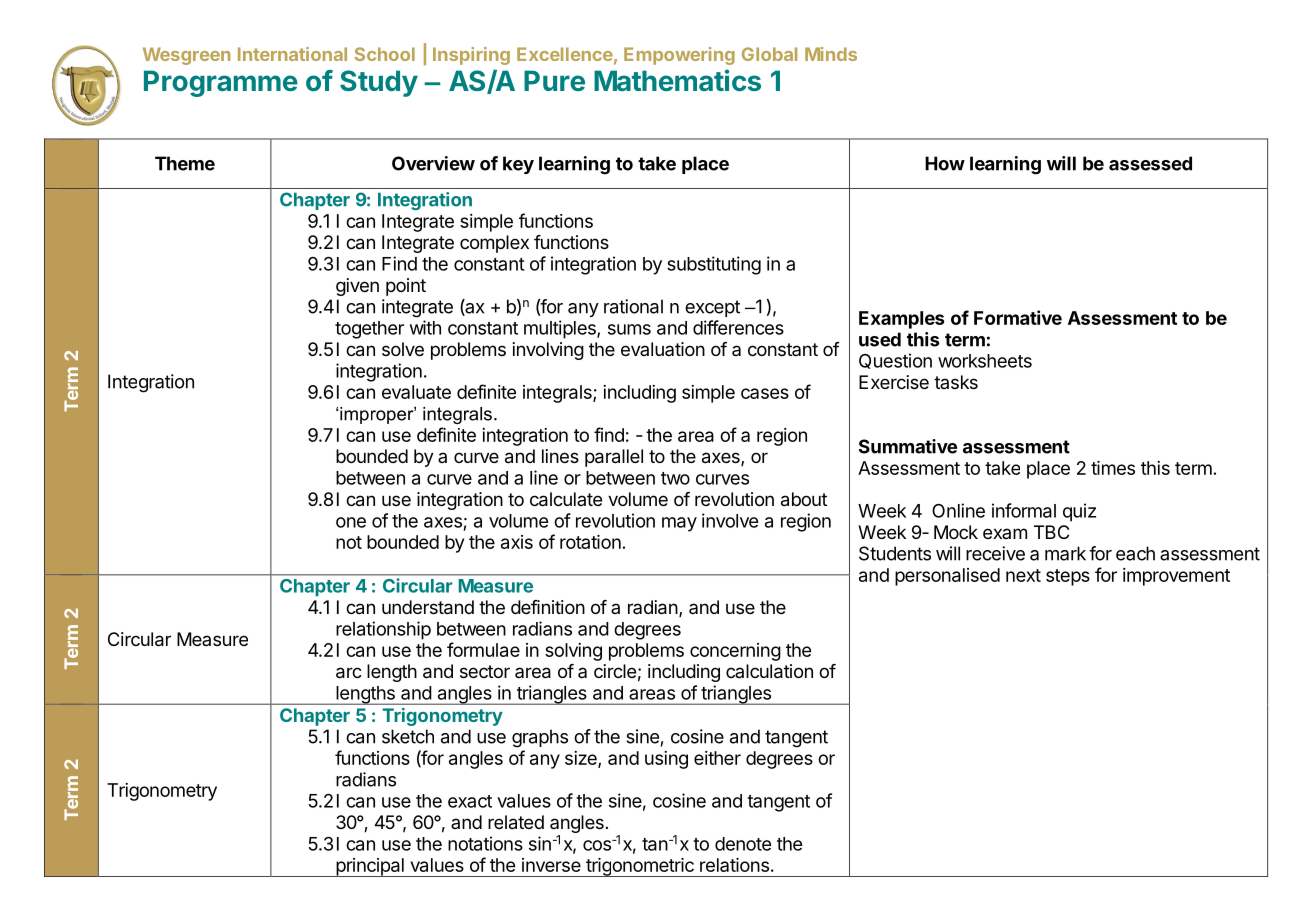 The width and height of the screenshot is (1308, 924). I want to click on principal, so click(370, 867).
